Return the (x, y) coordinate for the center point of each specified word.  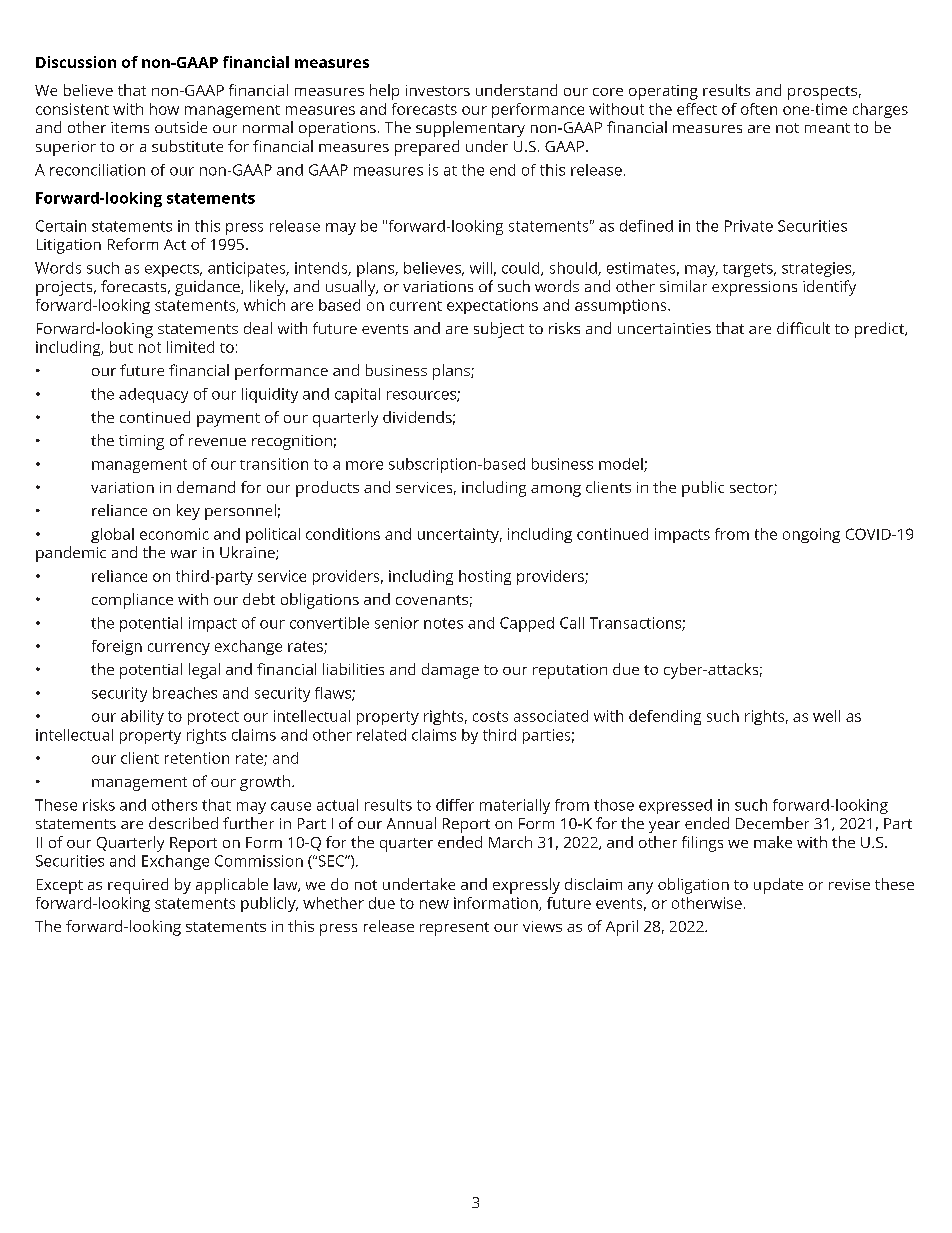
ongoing (811, 535)
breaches (185, 693)
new (434, 904)
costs (490, 716)
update (778, 886)
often (759, 109)
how (164, 109)
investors (438, 90)
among (556, 491)
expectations (492, 306)
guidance (208, 288)
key (188, 512)
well (826, 716)
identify (829, 288)
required (138, 886)
